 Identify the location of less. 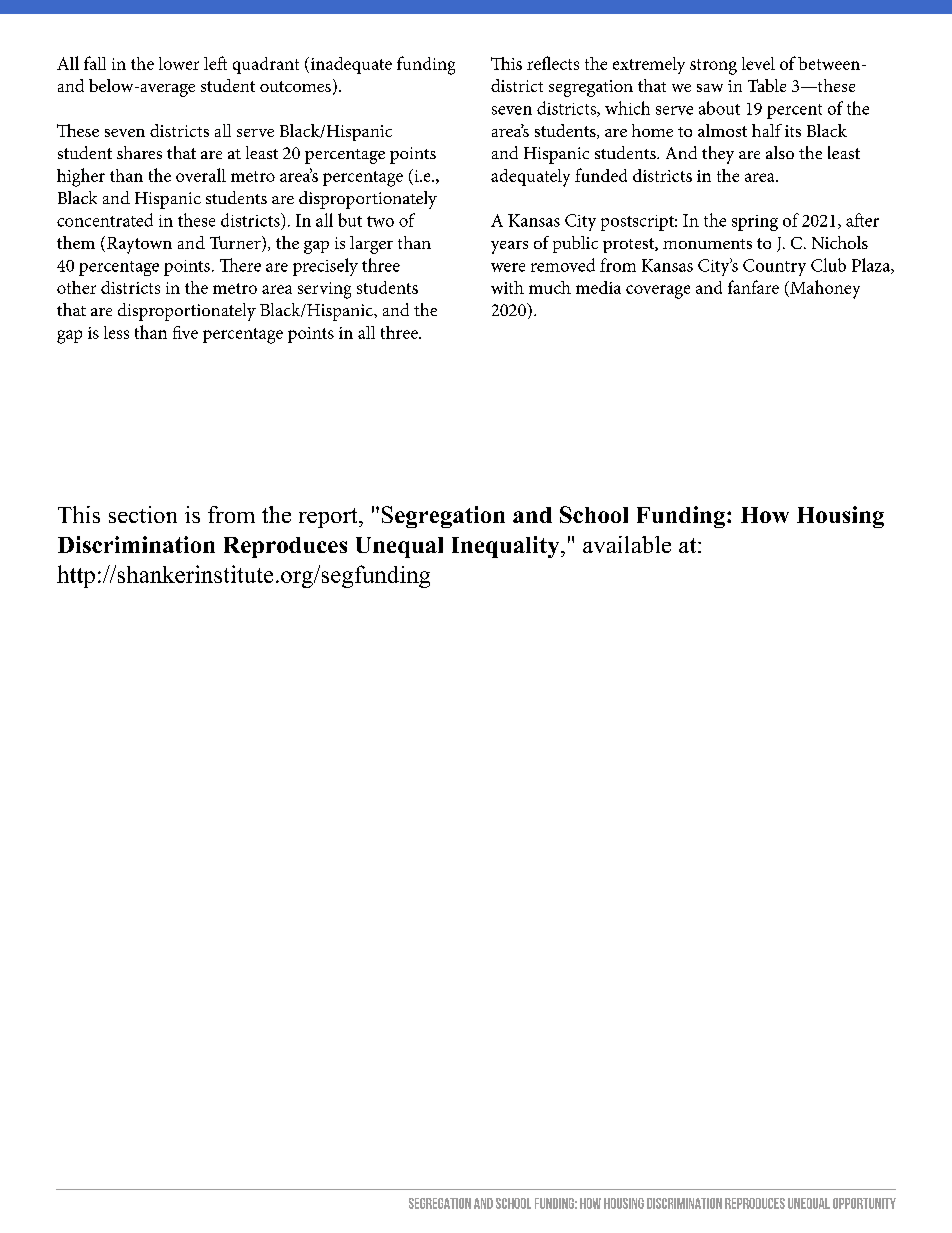
(116, 332).
